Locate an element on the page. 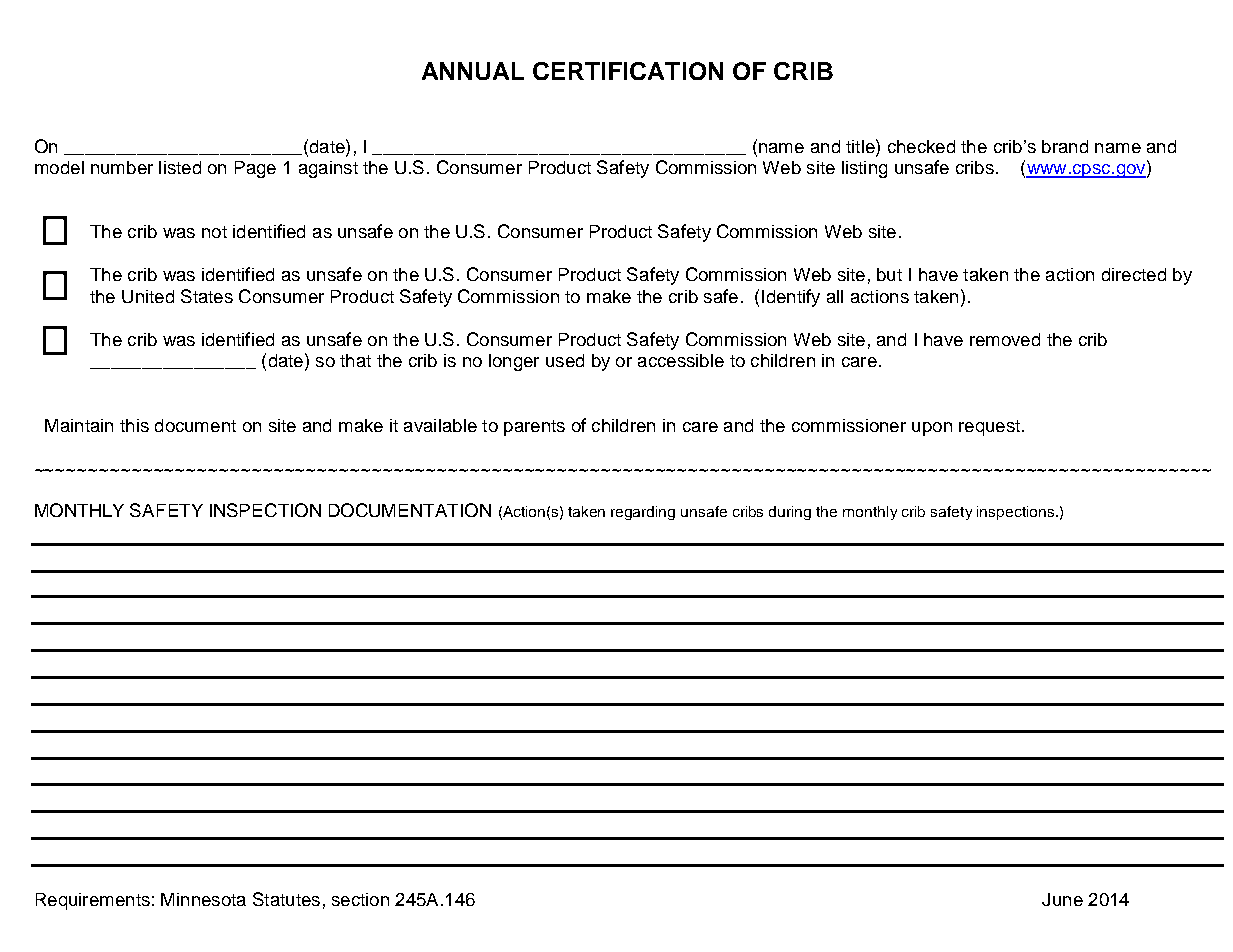 Image resolution: width=1233 pixels, height=952 pixels. CERTIFICATION is located at coordinates (628, 71).
